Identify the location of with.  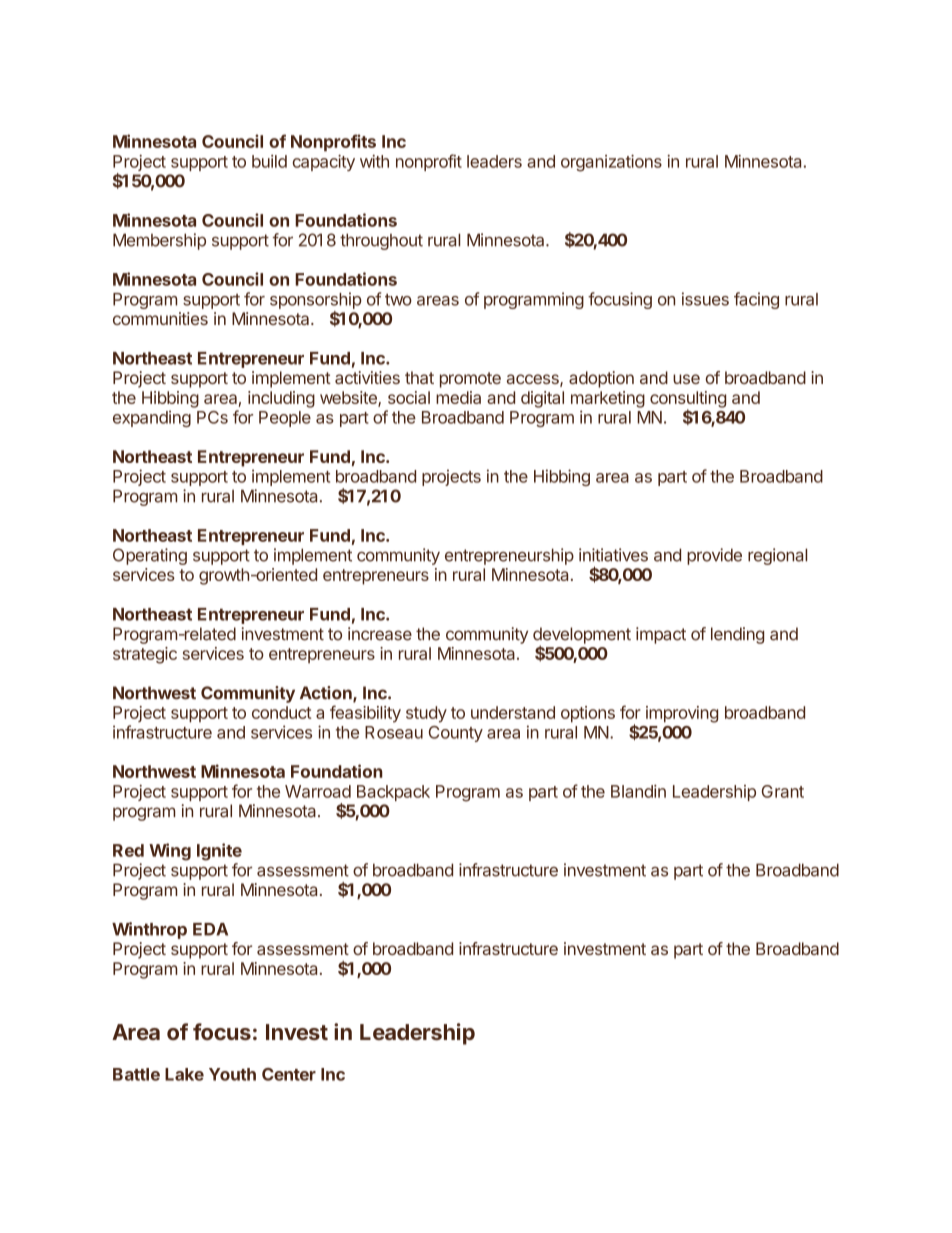
(374, 161).
